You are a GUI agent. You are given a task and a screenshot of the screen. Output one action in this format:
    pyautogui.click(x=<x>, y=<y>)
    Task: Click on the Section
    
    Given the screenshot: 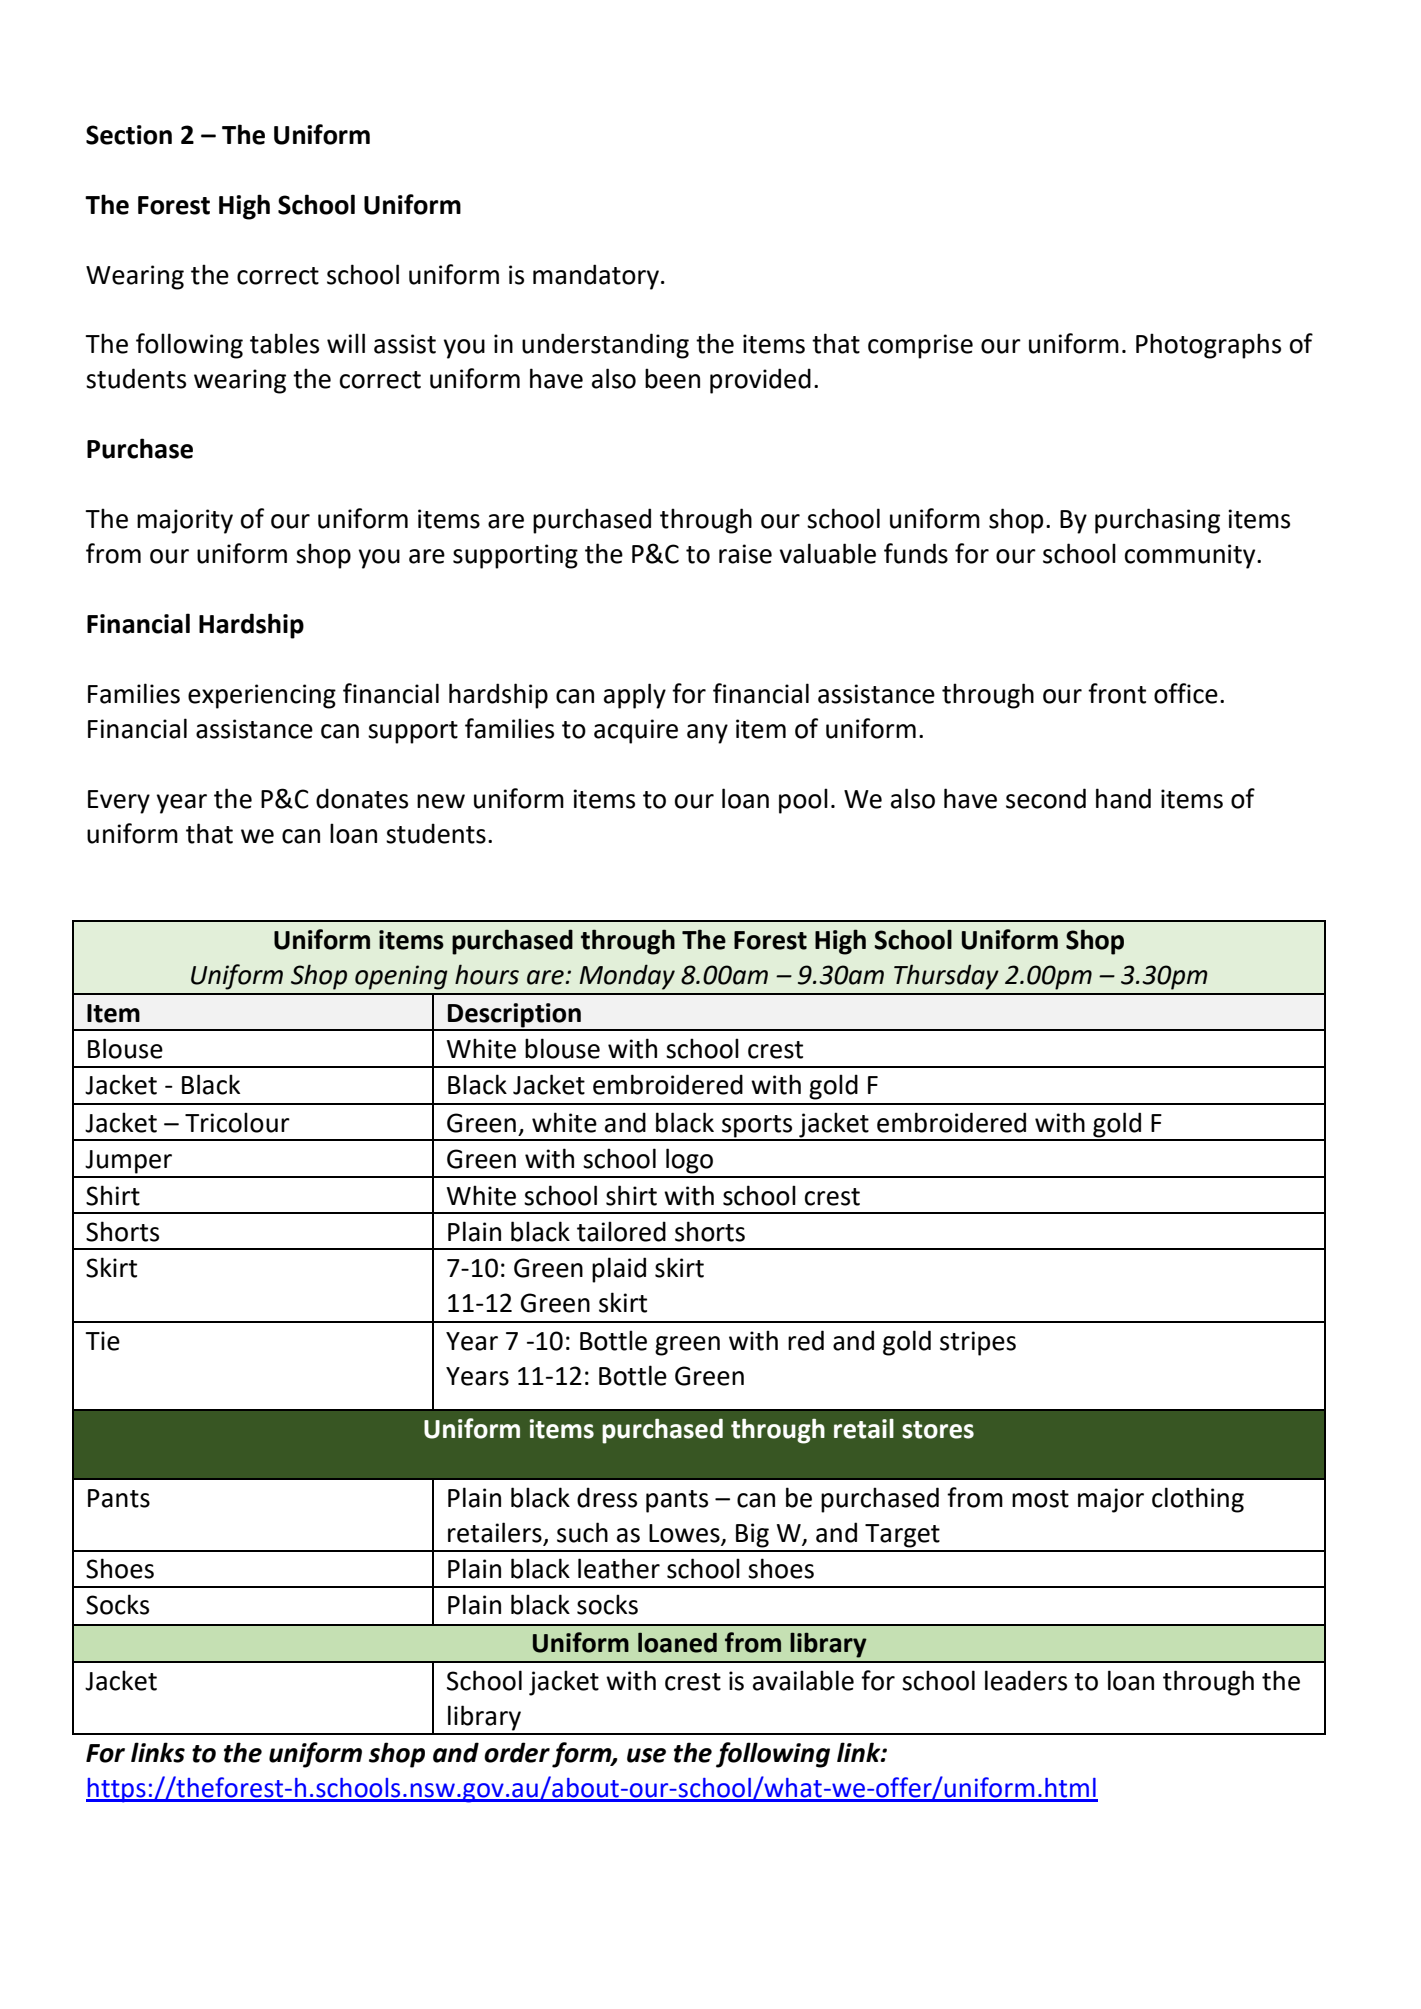 What is the action you would take?
    pyautogui.click(x=129, y=135)
